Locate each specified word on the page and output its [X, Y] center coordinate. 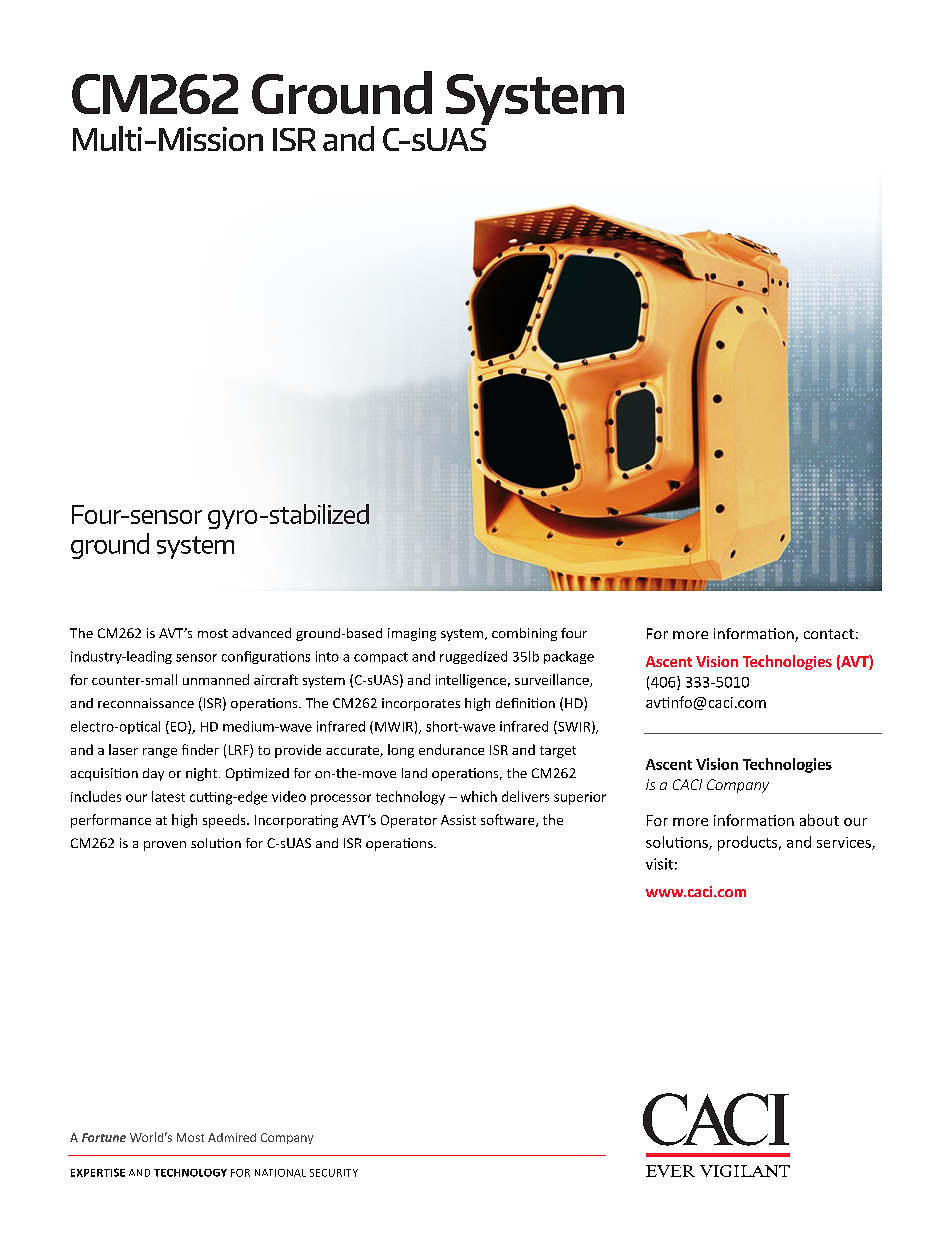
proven [165, 846]
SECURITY [334, 1173]
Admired [232, 1137]
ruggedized [473, 657]
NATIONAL [280, 1173]
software [509, 820]
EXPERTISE [98, 1172]
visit [659, 864]
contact [829, 634]
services [845, 843]
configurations [266, 657]
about [819, 820]
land [414, 773]
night [201, 774]
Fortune [104, 1137]
